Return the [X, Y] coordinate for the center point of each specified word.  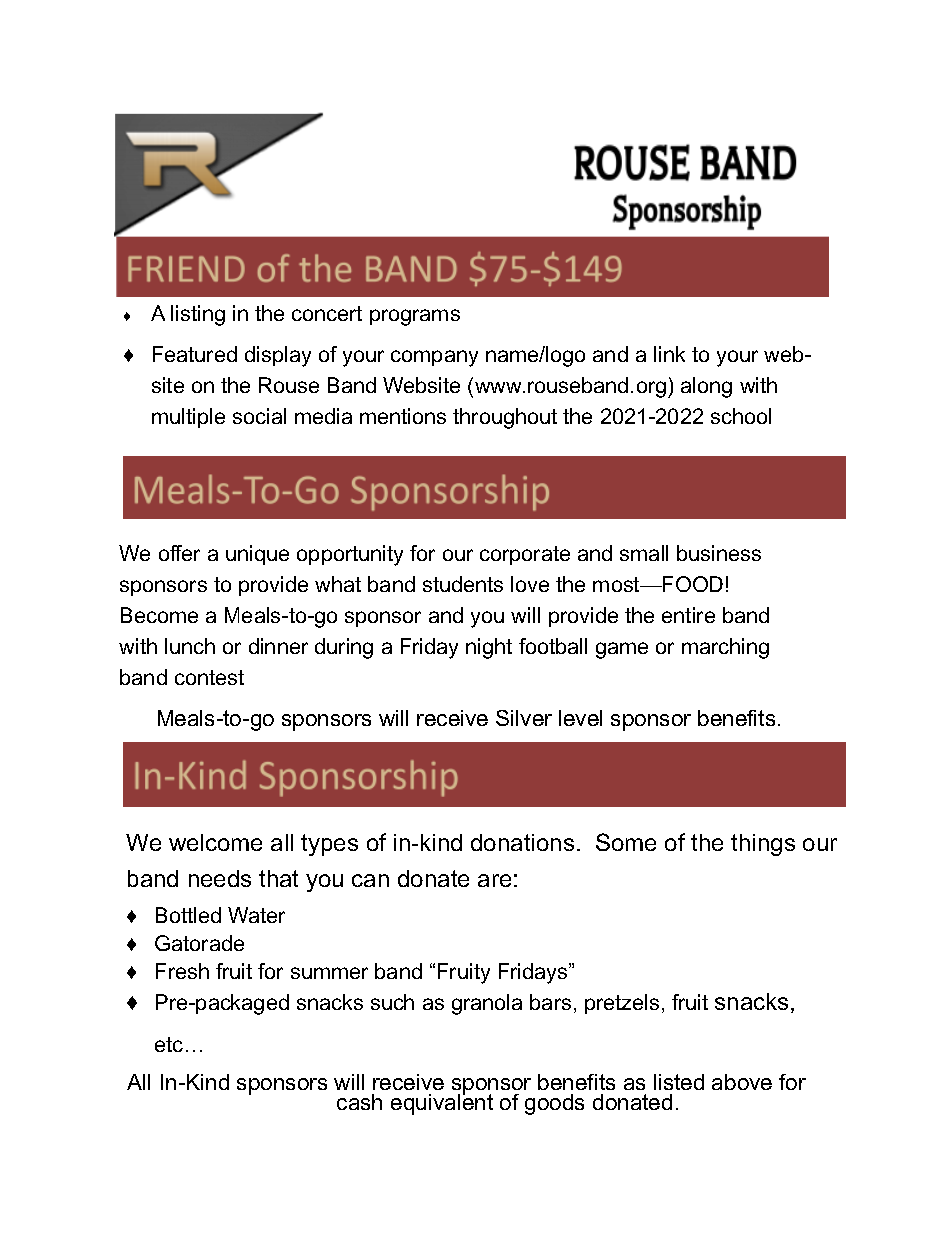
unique [257, 555]
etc [169, 1044]
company [434, 358]
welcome [215, 842]
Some [626, 842]
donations [522, 842]
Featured [195, 354]
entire [688, 615]
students [463, 584]
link [669, 354]
